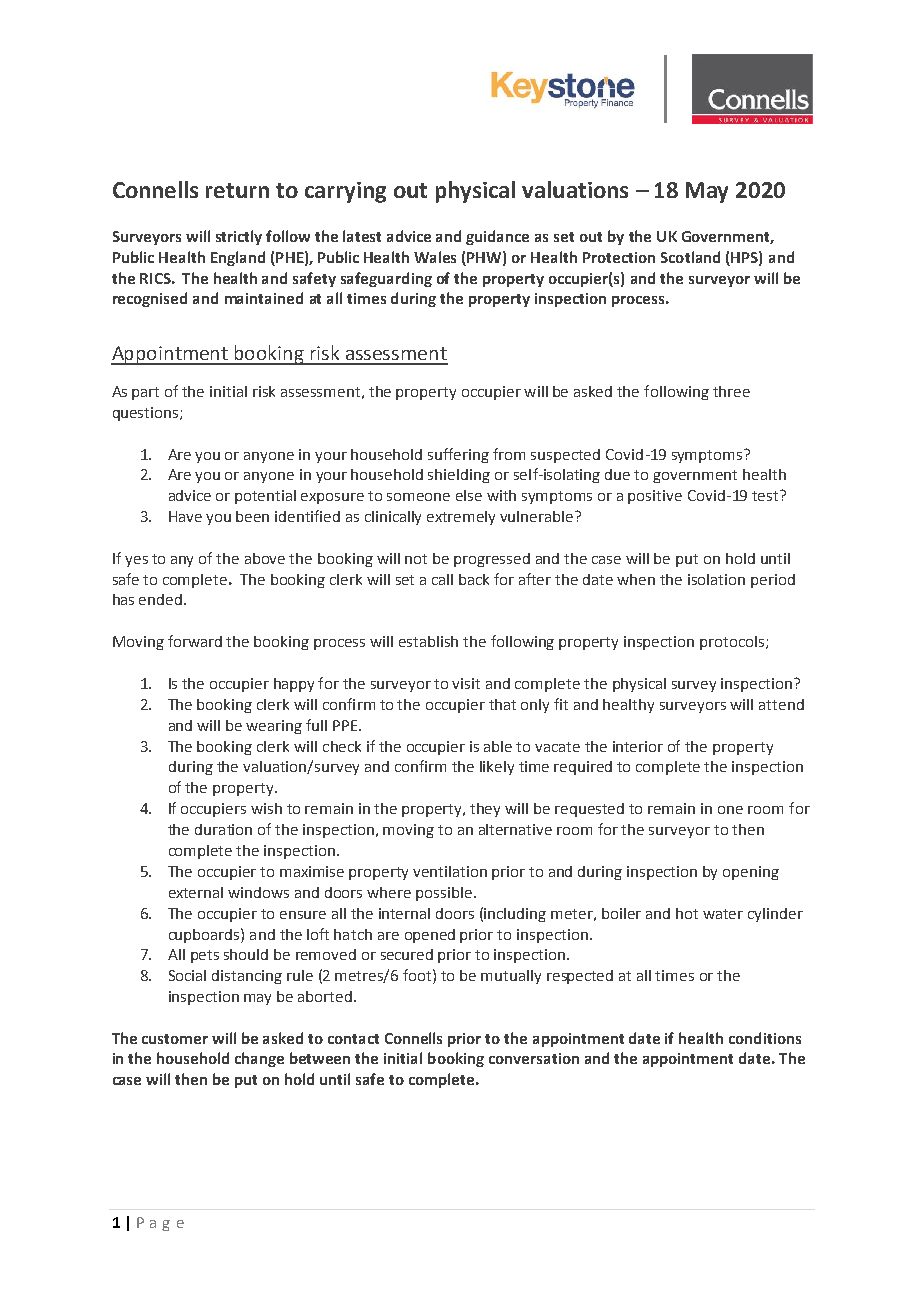 The width and height of the document is (924, 1308). I want to click on Scotland, so click(690, 257).
